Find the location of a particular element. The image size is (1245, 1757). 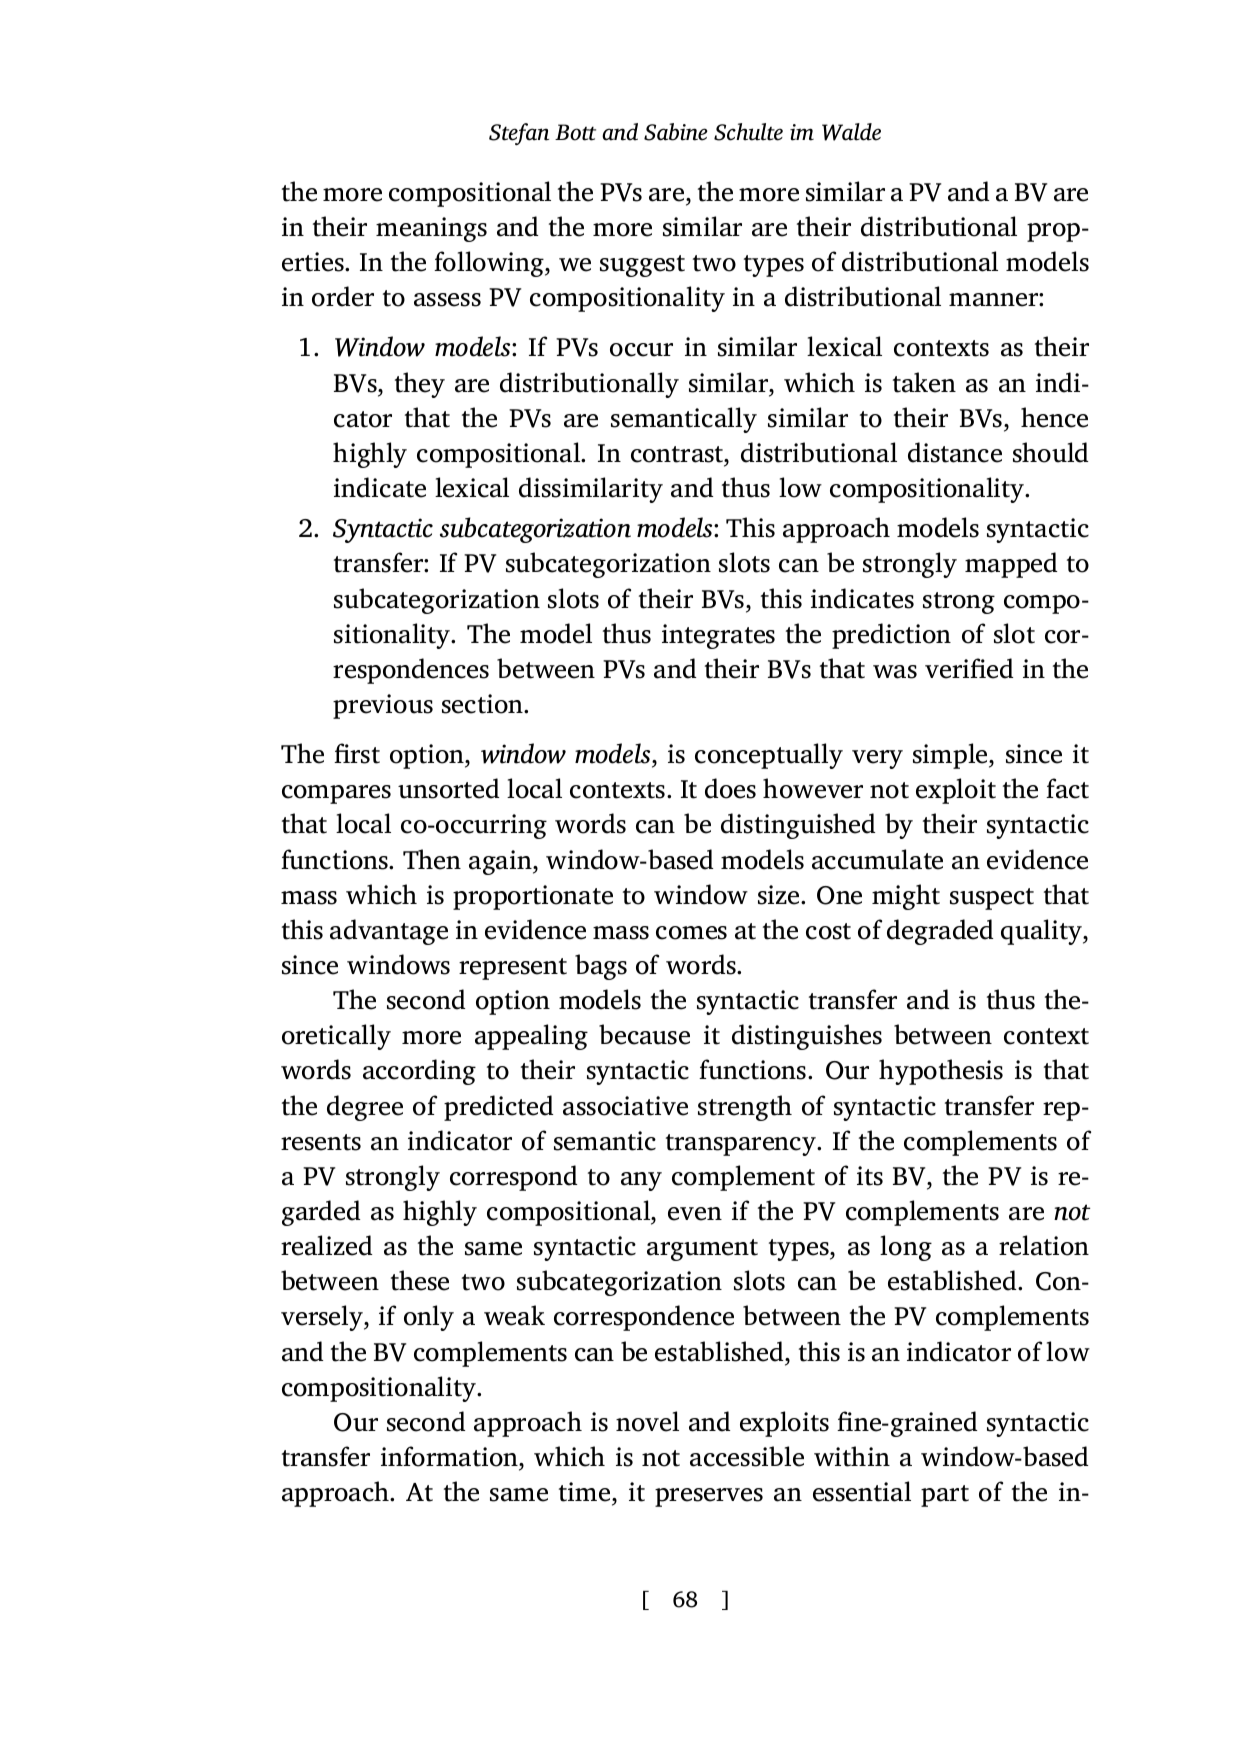

comes is located at coordinates (691, 933).
